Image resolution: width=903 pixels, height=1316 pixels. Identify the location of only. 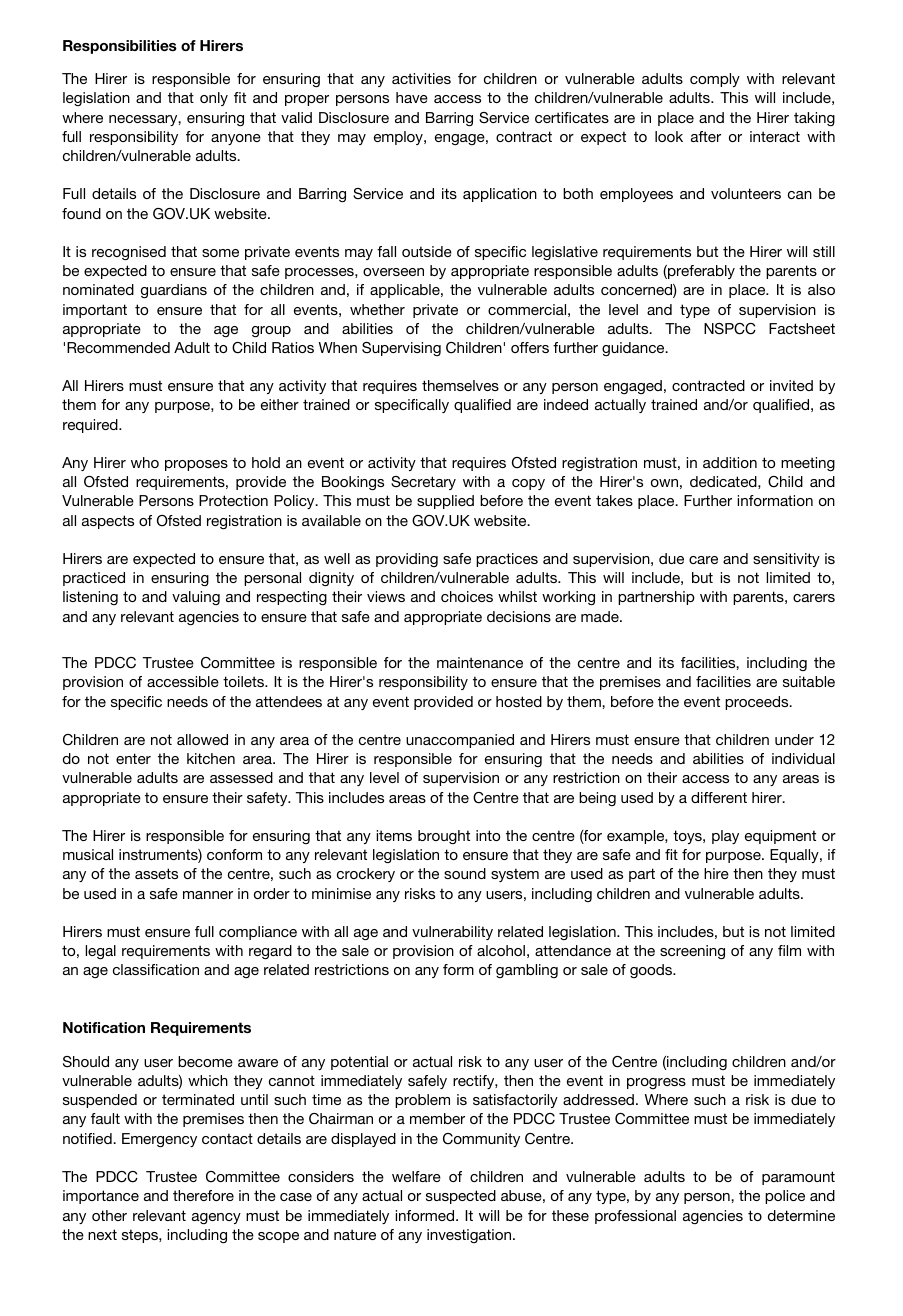
(214, 99).
